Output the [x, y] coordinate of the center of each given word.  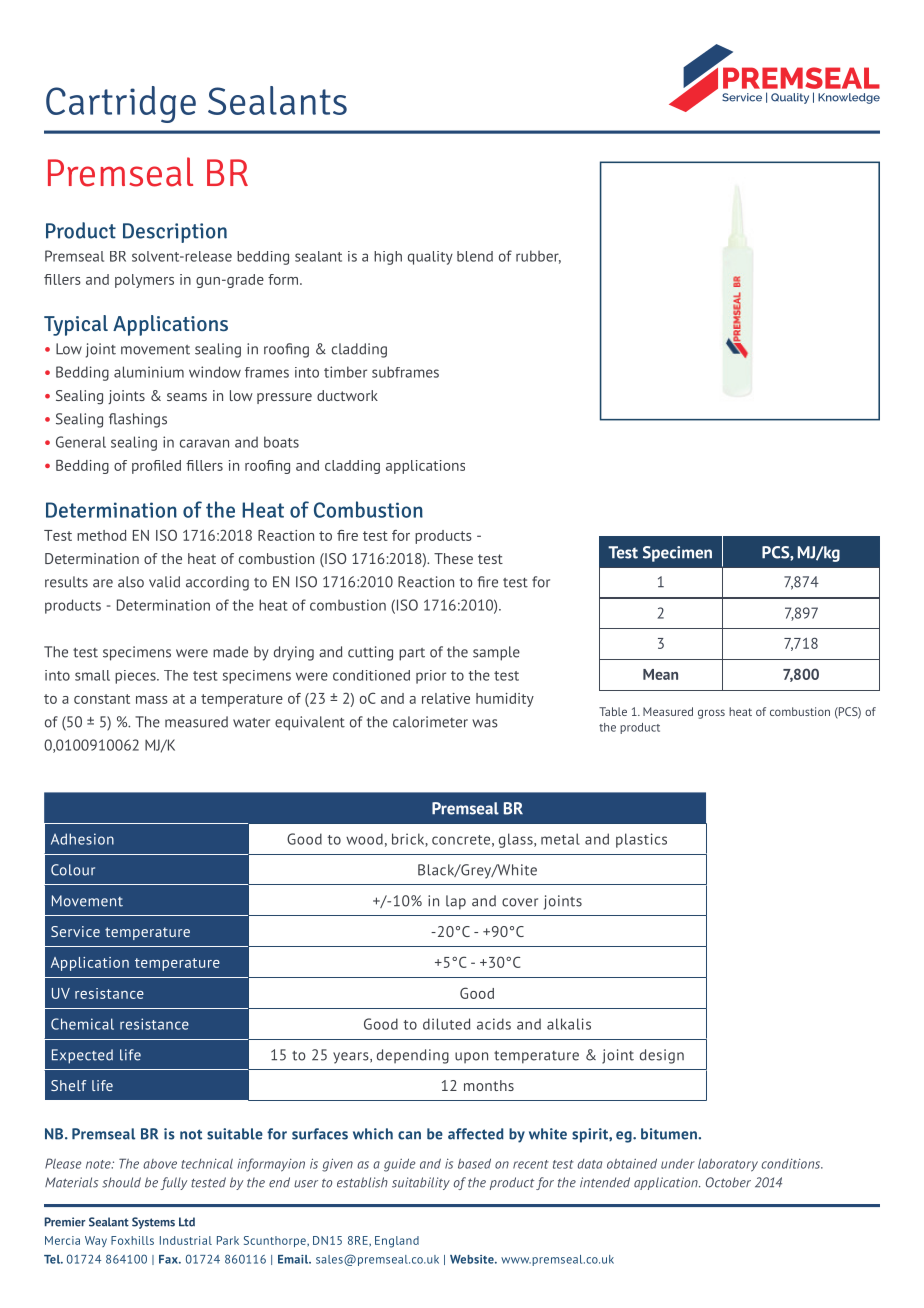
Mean [660, 674]
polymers [144, 281]
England [397, 1242]
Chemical [82, 1024]
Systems [153, 1223]
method [101, 535]
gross [711, 714]
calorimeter [430, 722]
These [453, 558]
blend [475, 256]
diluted [446, 1024]
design [662, 1056]
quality [430, 258]
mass [152, 700]
